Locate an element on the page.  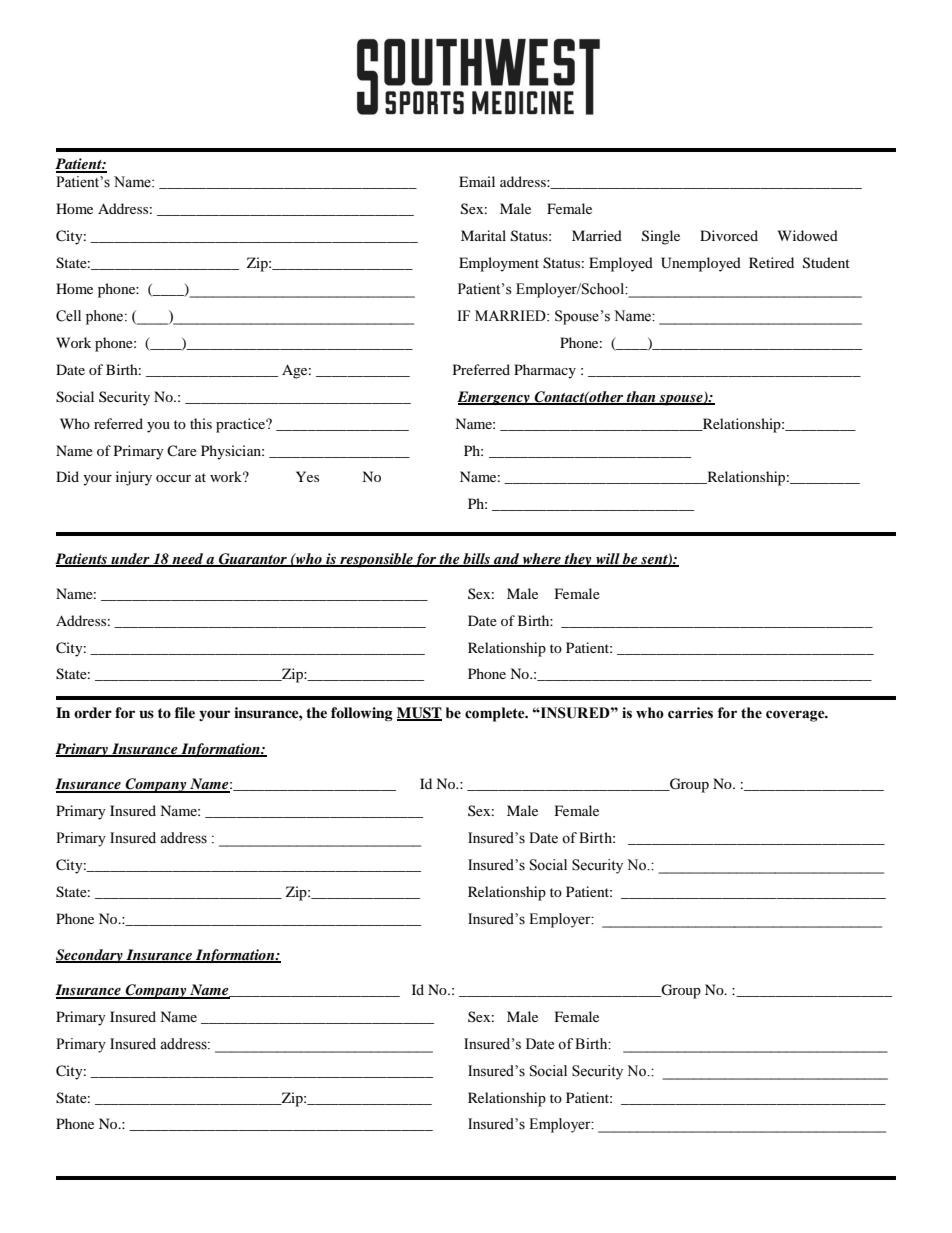
Email is located at coordinates (477, 181).
